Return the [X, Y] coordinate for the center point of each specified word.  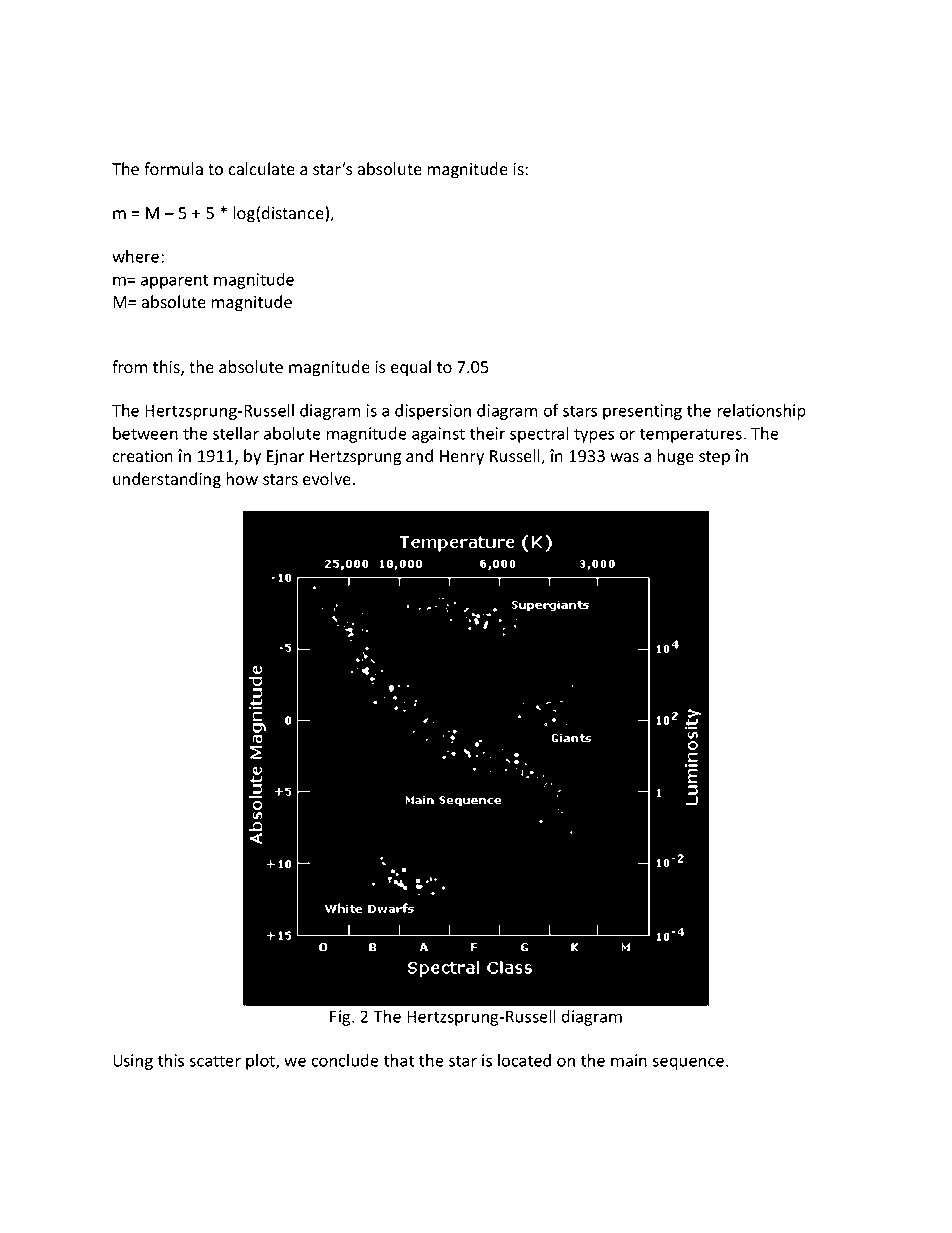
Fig [341, 1018]
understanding [167, 480]
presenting [642, 412]
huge [676, 457]
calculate [261, 169]
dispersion [433, 412]
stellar [236, 433]
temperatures [690, 435]
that [398, 1060]
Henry [462, 458]
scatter [215, 1061]
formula [173, 169]
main [629, 1060]
